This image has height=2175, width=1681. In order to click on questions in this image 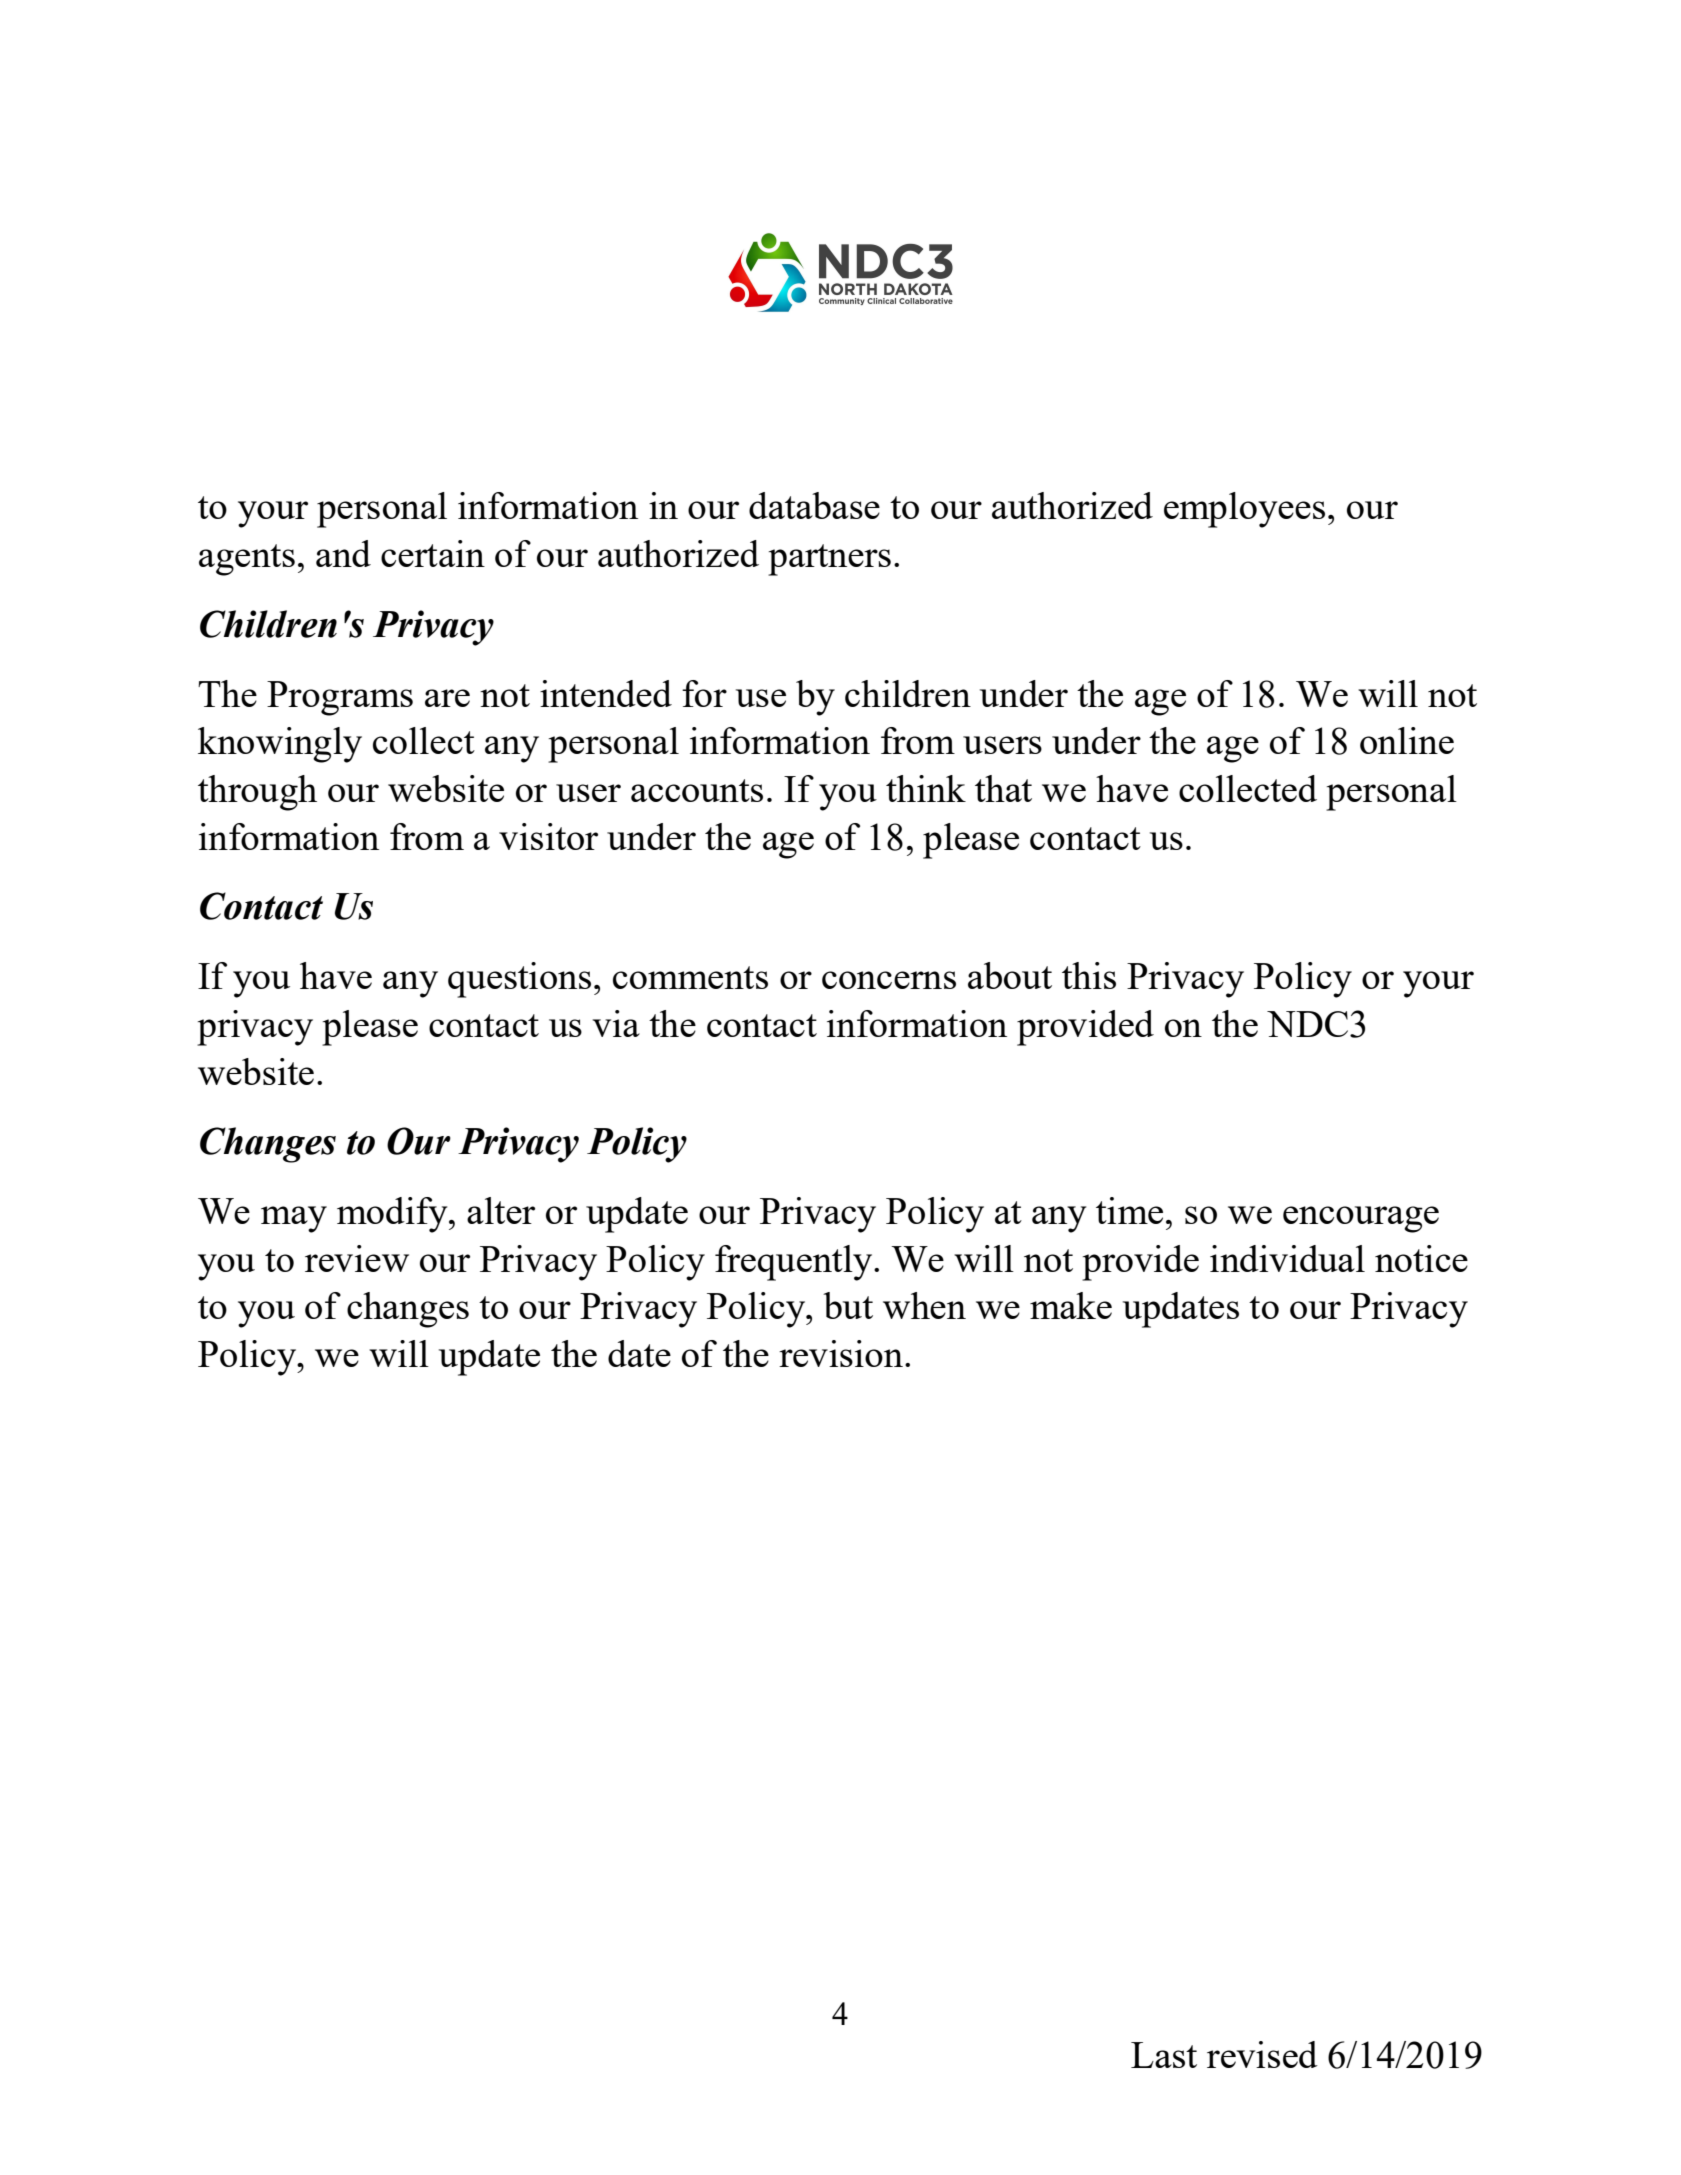, I will do `click(519, 980)`.
